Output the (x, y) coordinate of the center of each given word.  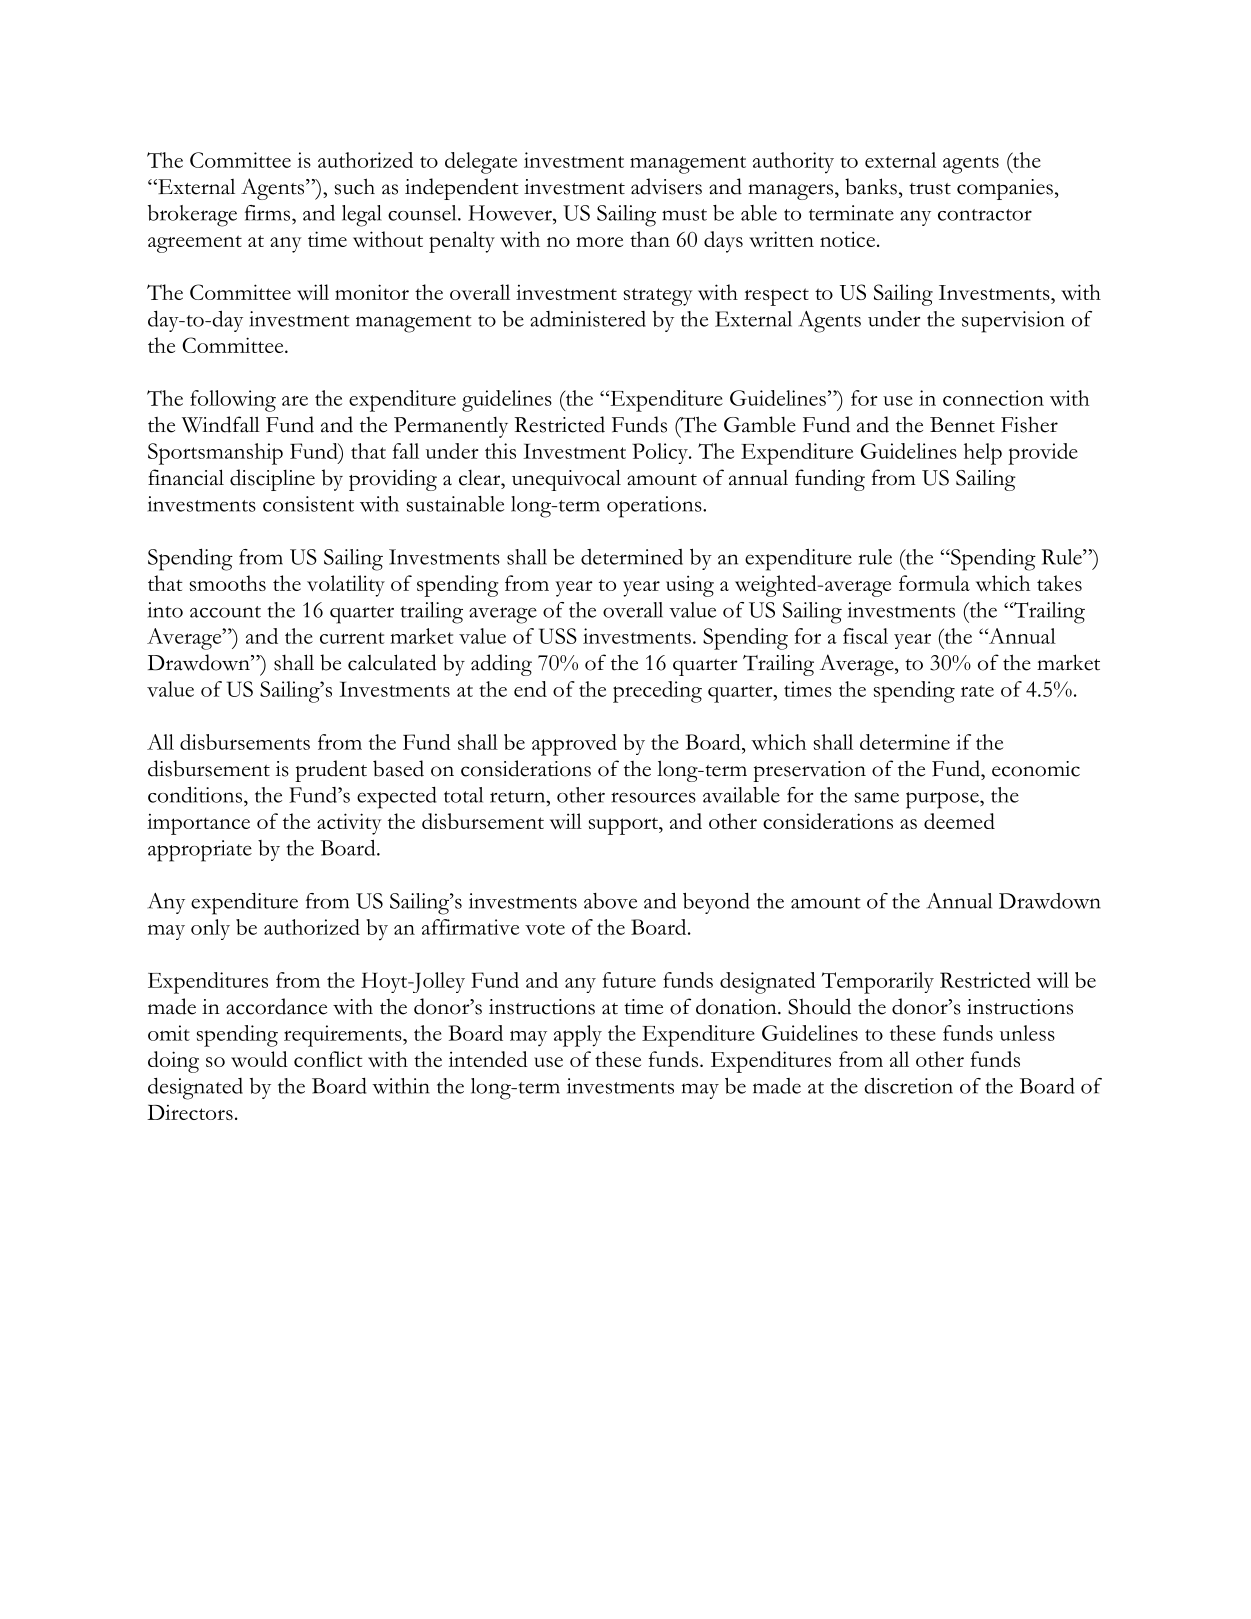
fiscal (865, 636)
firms (269, 213)
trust (930, 189)
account (225, 612)
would (259, 1059)
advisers (666, 186)
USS (558, 636)
